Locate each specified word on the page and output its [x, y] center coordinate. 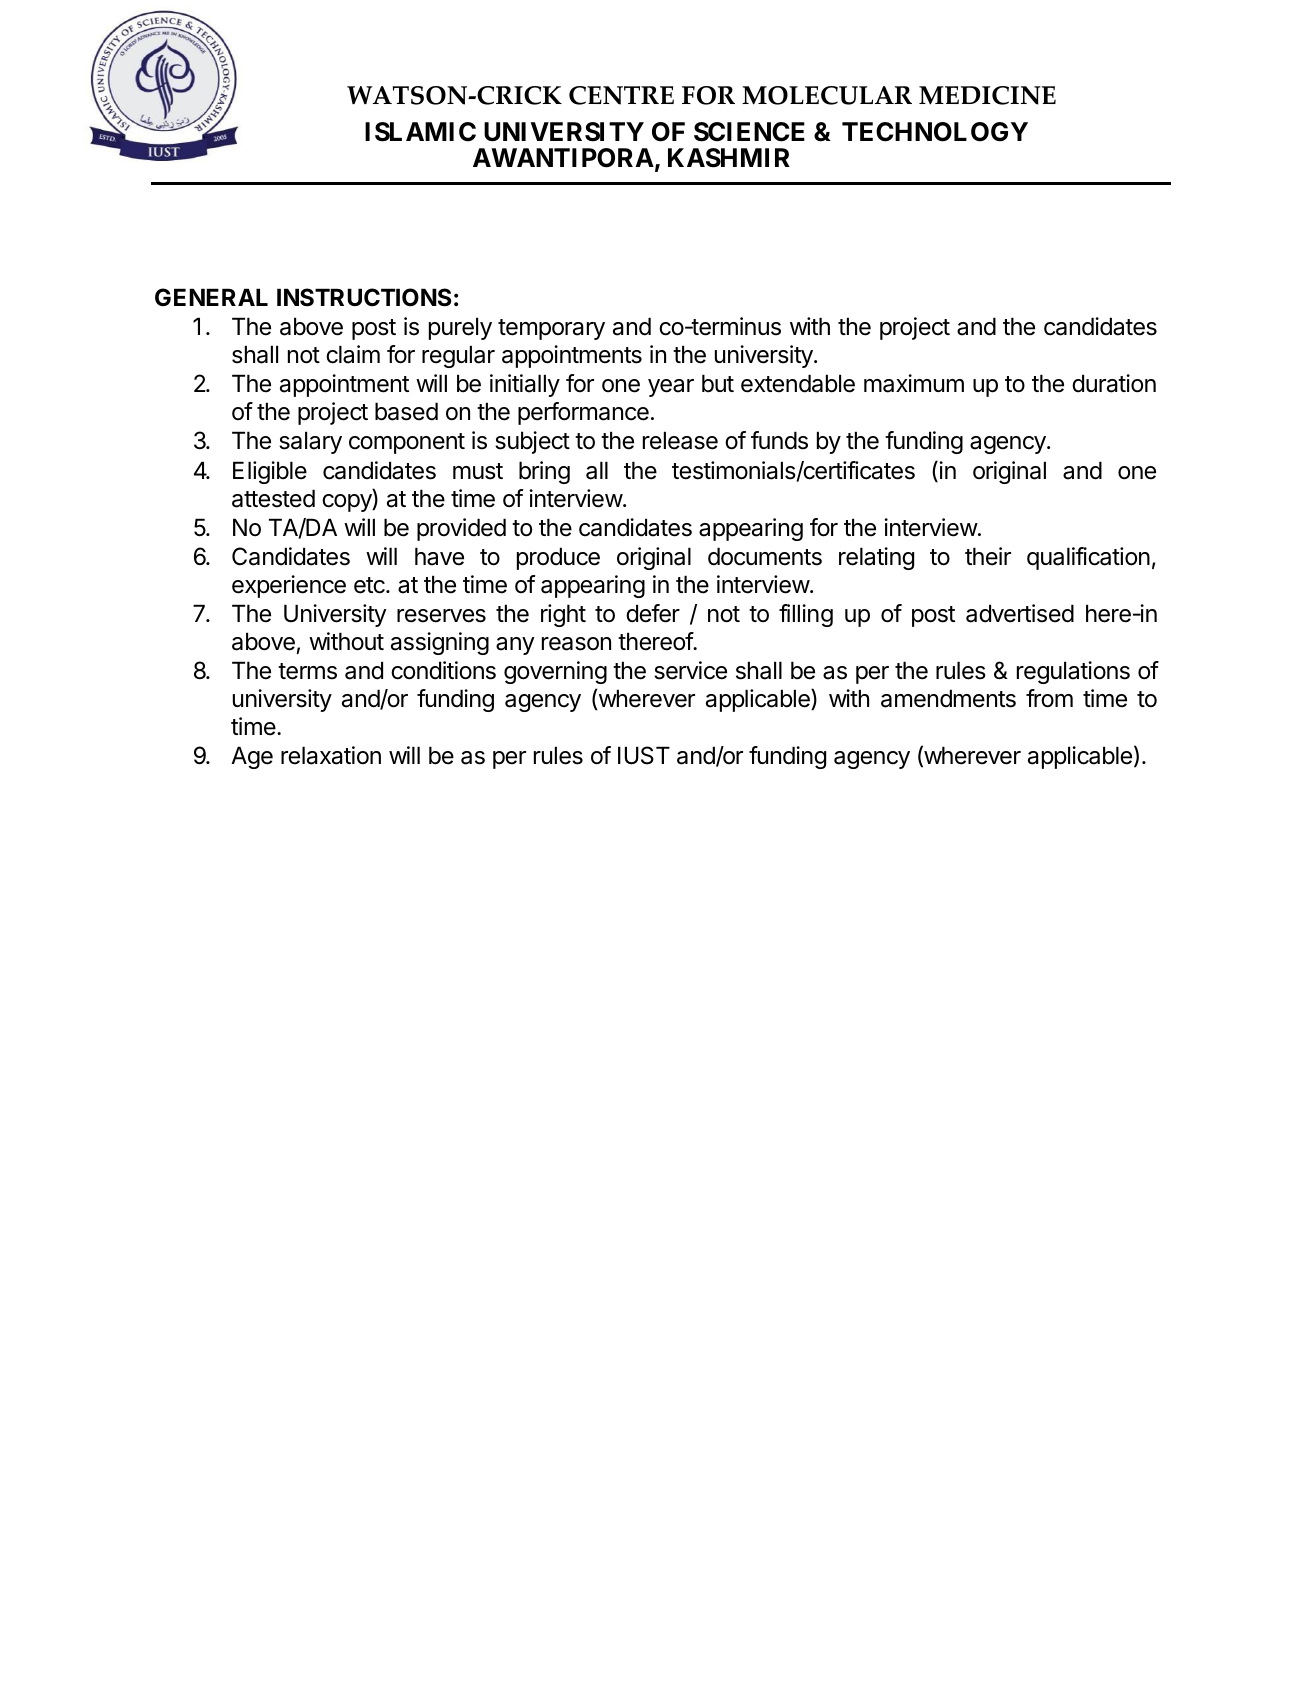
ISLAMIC [420, 132]
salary [310, 442]
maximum [914, 383]
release [680, 440]
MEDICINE [987, 95]
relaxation [331, 755]
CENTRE [621, 95]
